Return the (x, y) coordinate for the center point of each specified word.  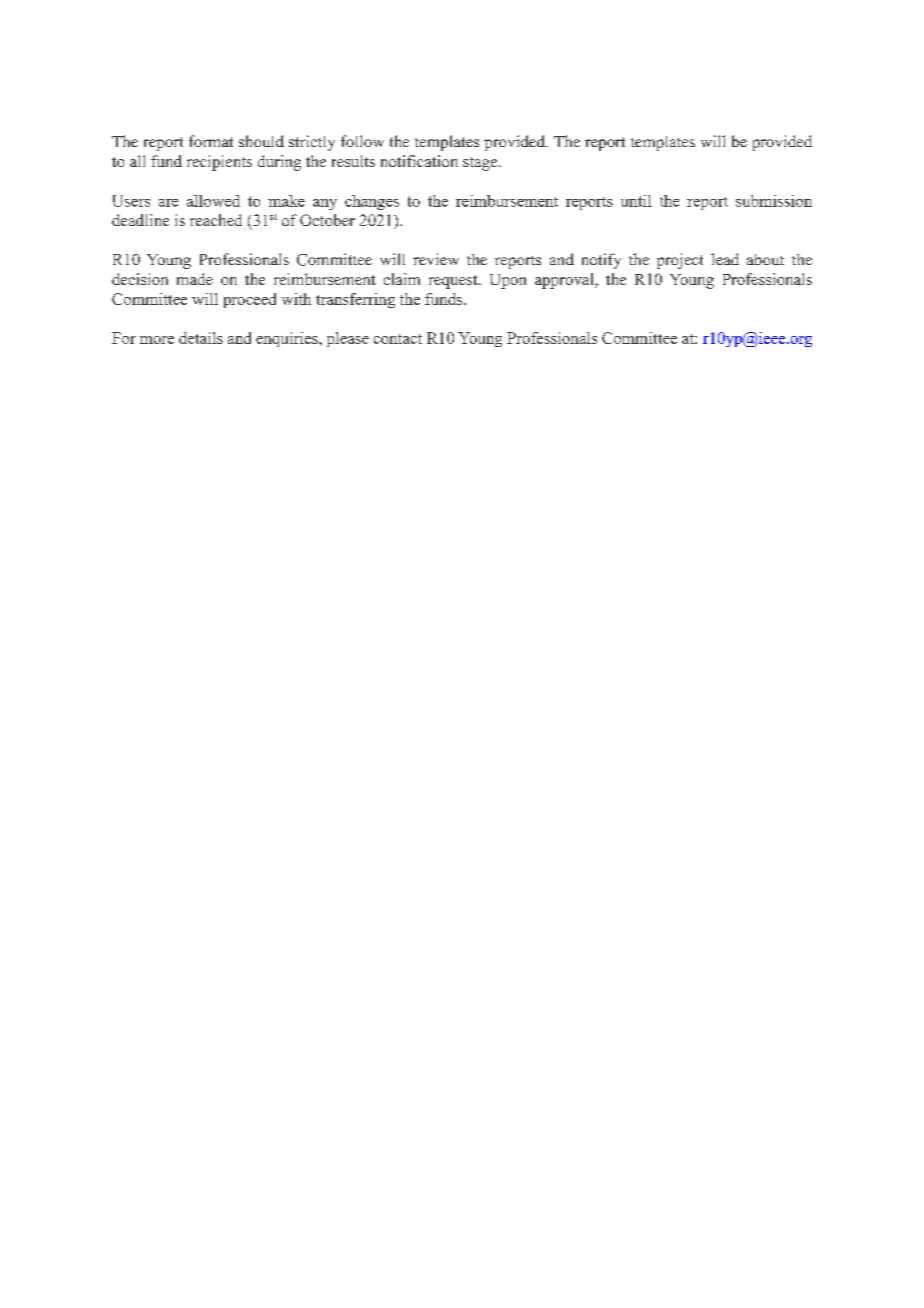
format (211, 141)
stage (481, 164)
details (201, 338)
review (436, 259)
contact (398, 339)
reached (216, 220)
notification (419, 161)
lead (725, 259)
